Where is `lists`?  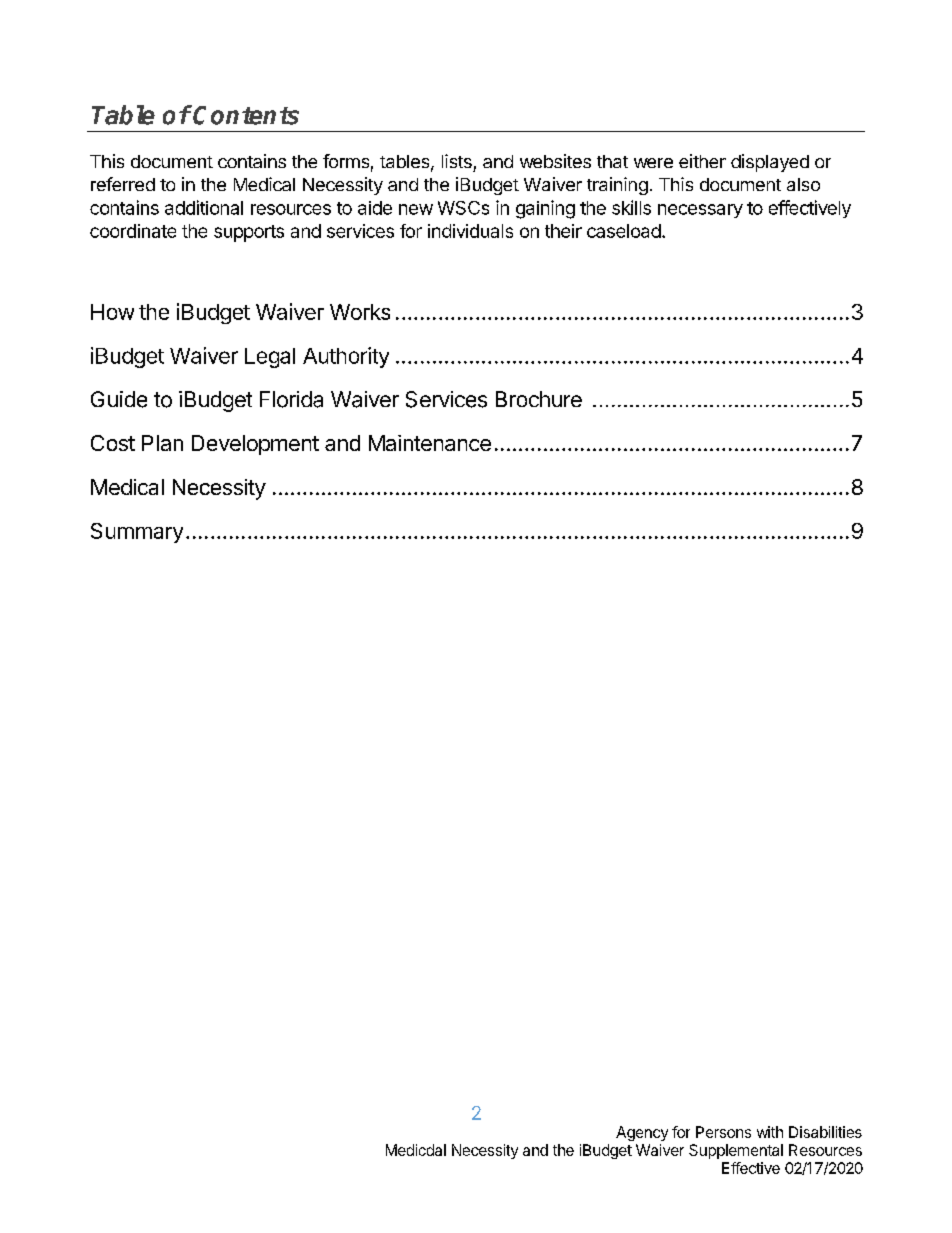 lists is located at coordinates (457, 161).
